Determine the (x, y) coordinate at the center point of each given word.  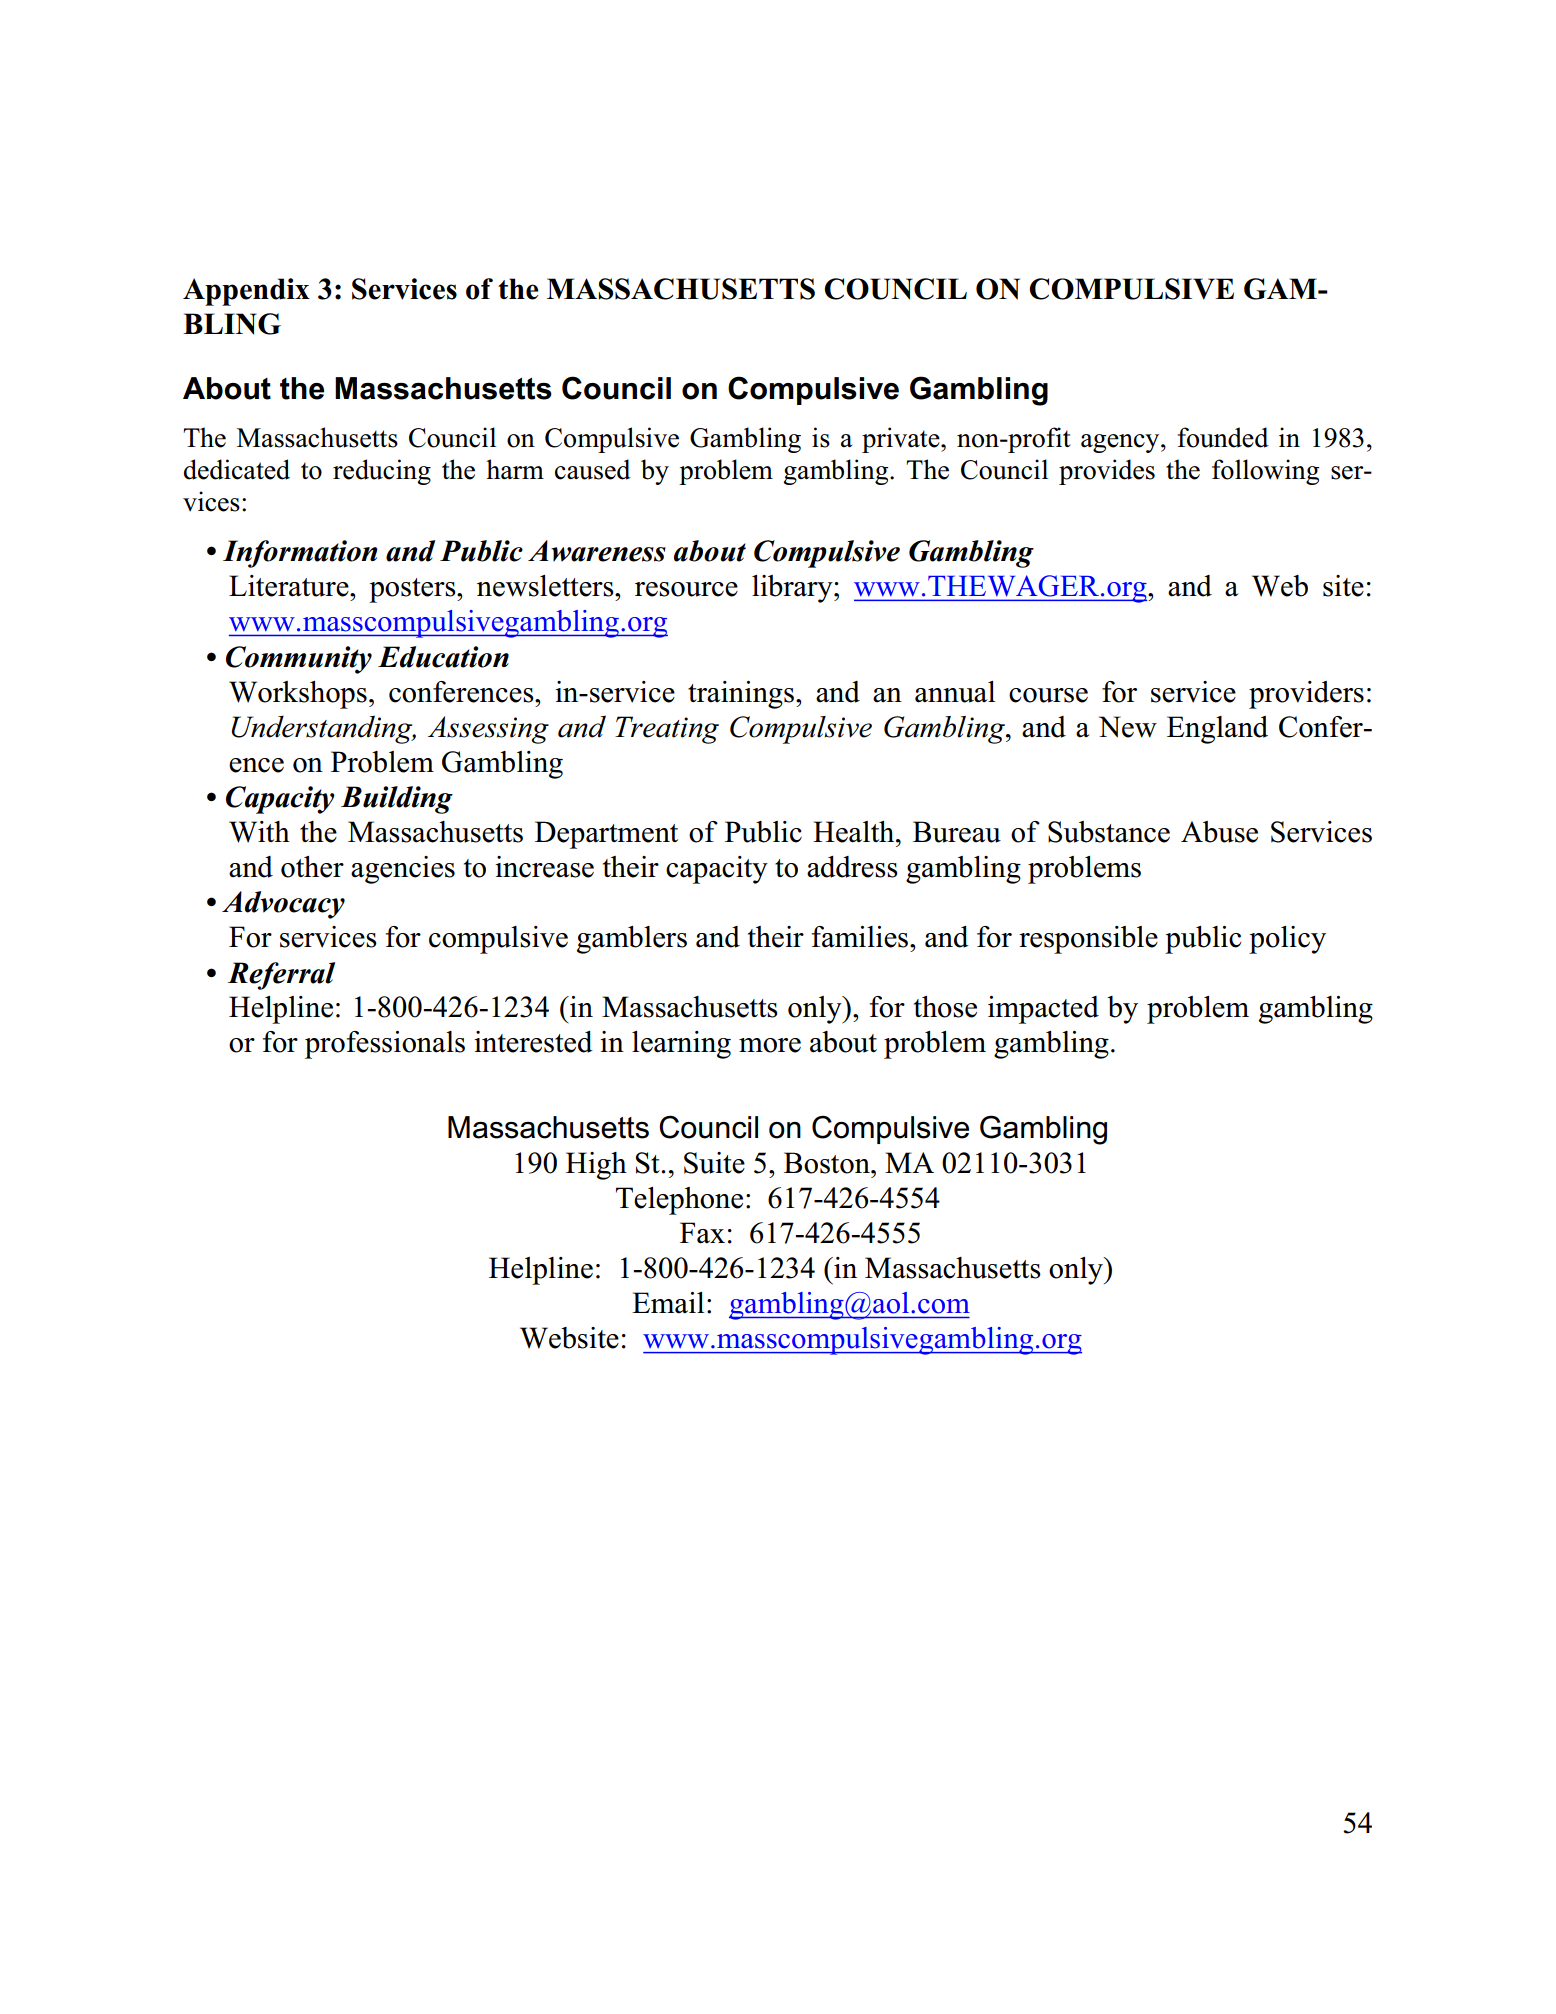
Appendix (246, 292)
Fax (702, 1233)
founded (1223, 437)
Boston (828, 1163)
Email (668, 1303)
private (902, 440)
